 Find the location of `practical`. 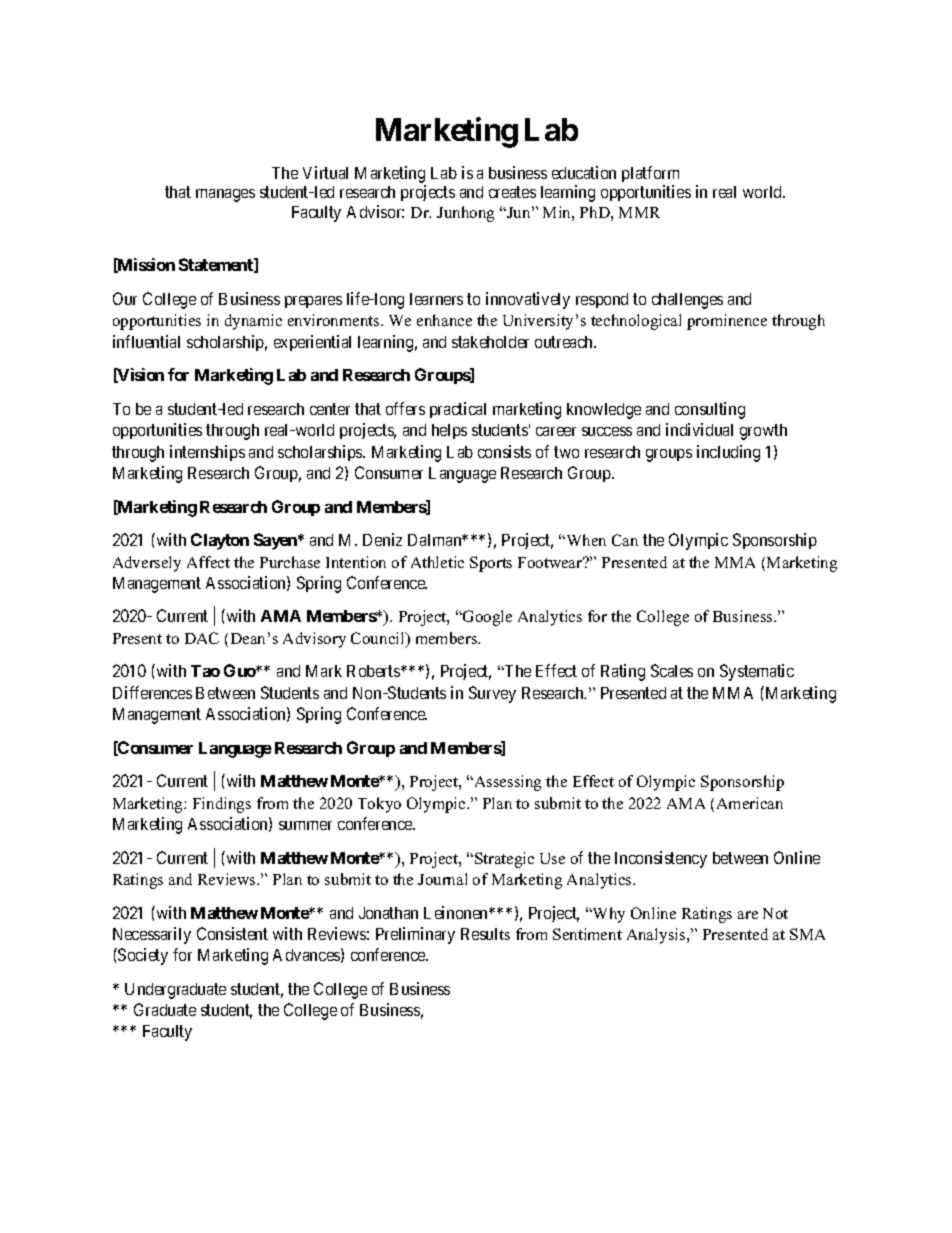

practical is located at coordinates (458, 410).
